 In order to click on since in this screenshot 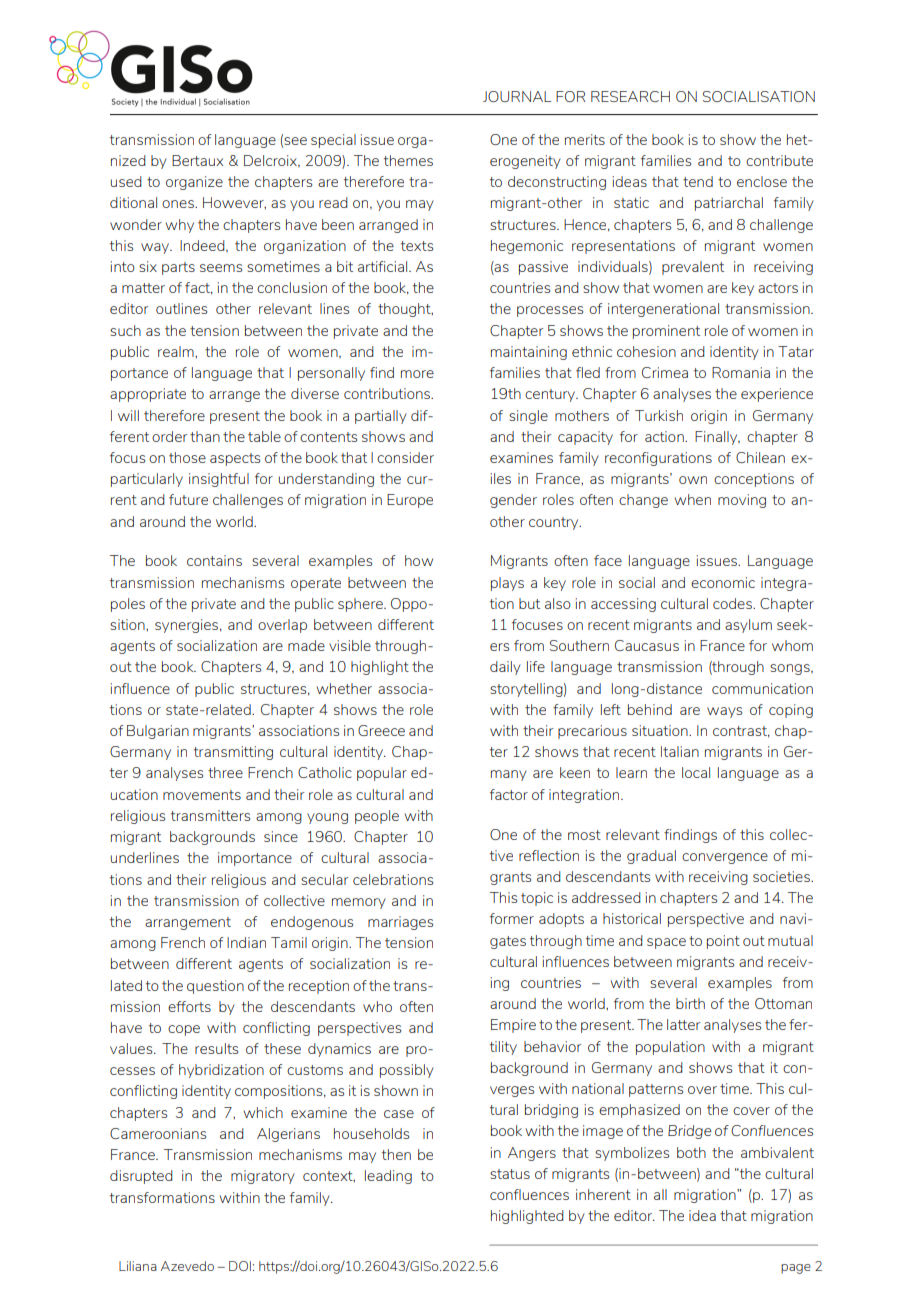, I will do `click(281, 836)`.
